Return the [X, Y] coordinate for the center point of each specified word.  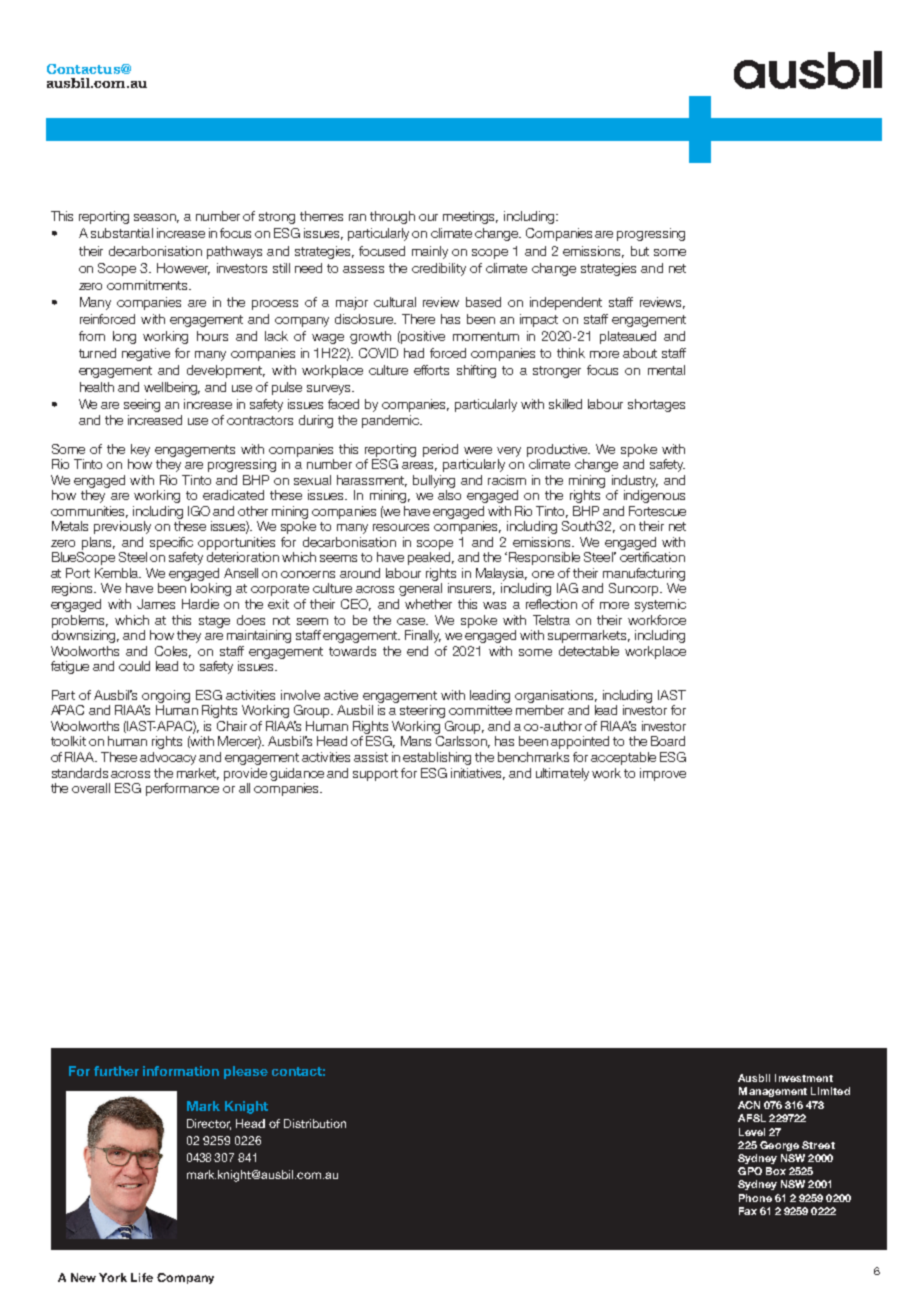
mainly [430, 252]
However [183, 269]
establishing [437, 758]
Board [668, 741]
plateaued [628, 337]
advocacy [168, 758]
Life [142, 1277]
